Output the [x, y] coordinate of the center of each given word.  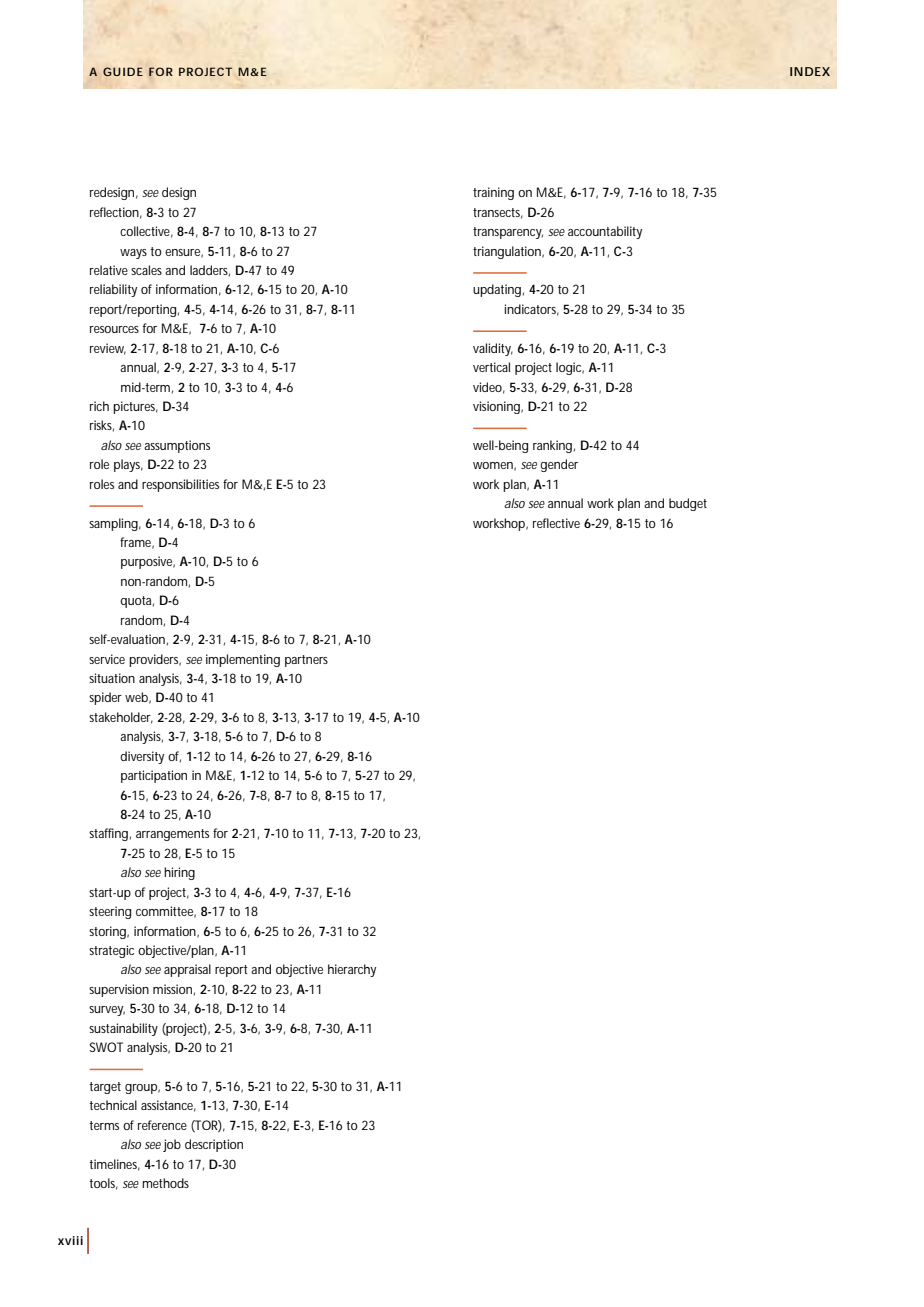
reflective [556, 523]
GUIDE [123, 71]
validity [493, 349]
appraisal [187, 970]
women [493, 465]
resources [114, 329]
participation [154, 776]
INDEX [810, 71]
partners [306, 661]
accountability [605, 232]
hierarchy [352, 970]
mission [172, 989]
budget [688, 504]
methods [165, 1183]
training [493, 193]
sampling [113, 524]
